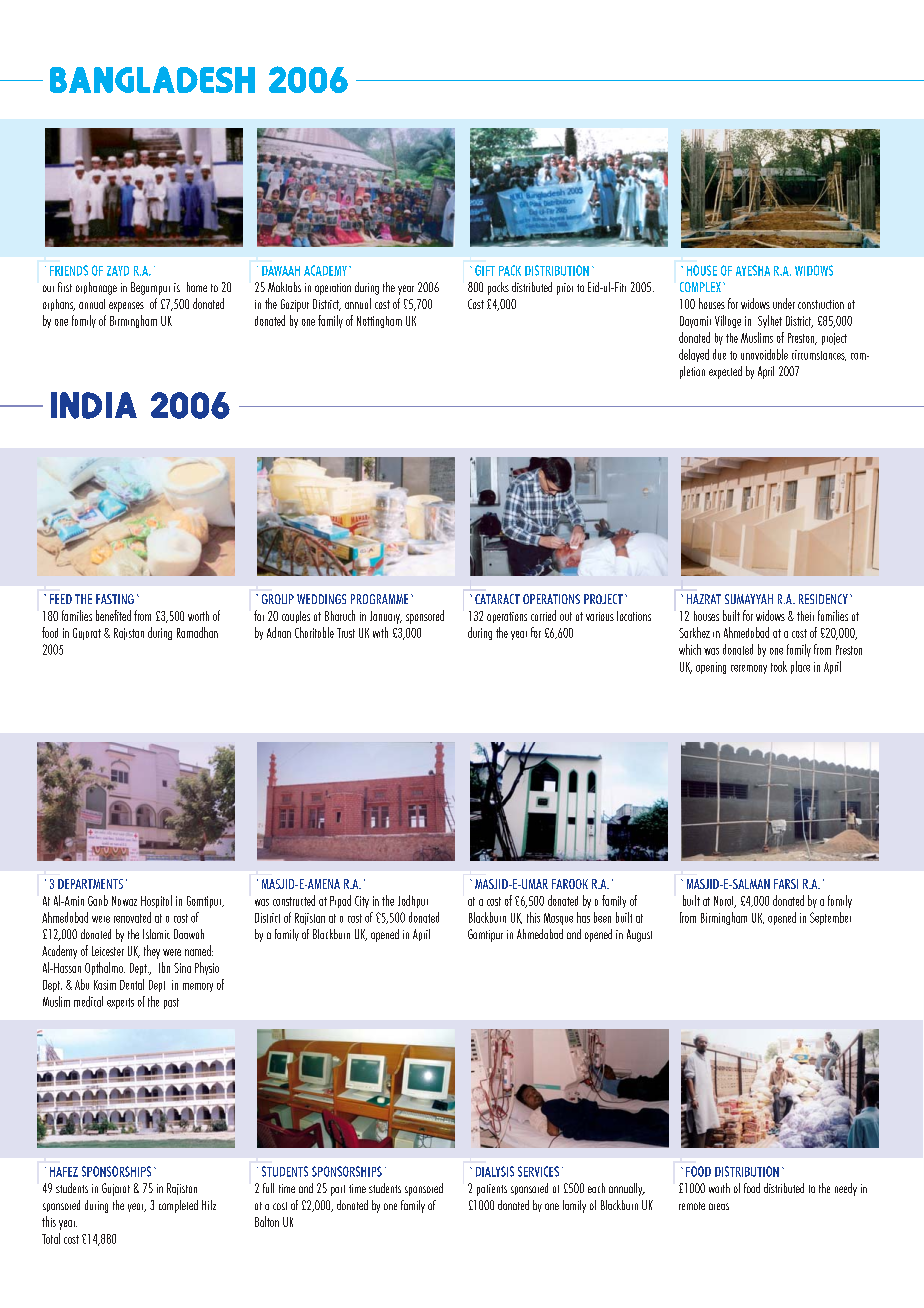  What do you see at coordinates (126, 307) in the image?
I see `expenses` at bounding box center [126, 307].
